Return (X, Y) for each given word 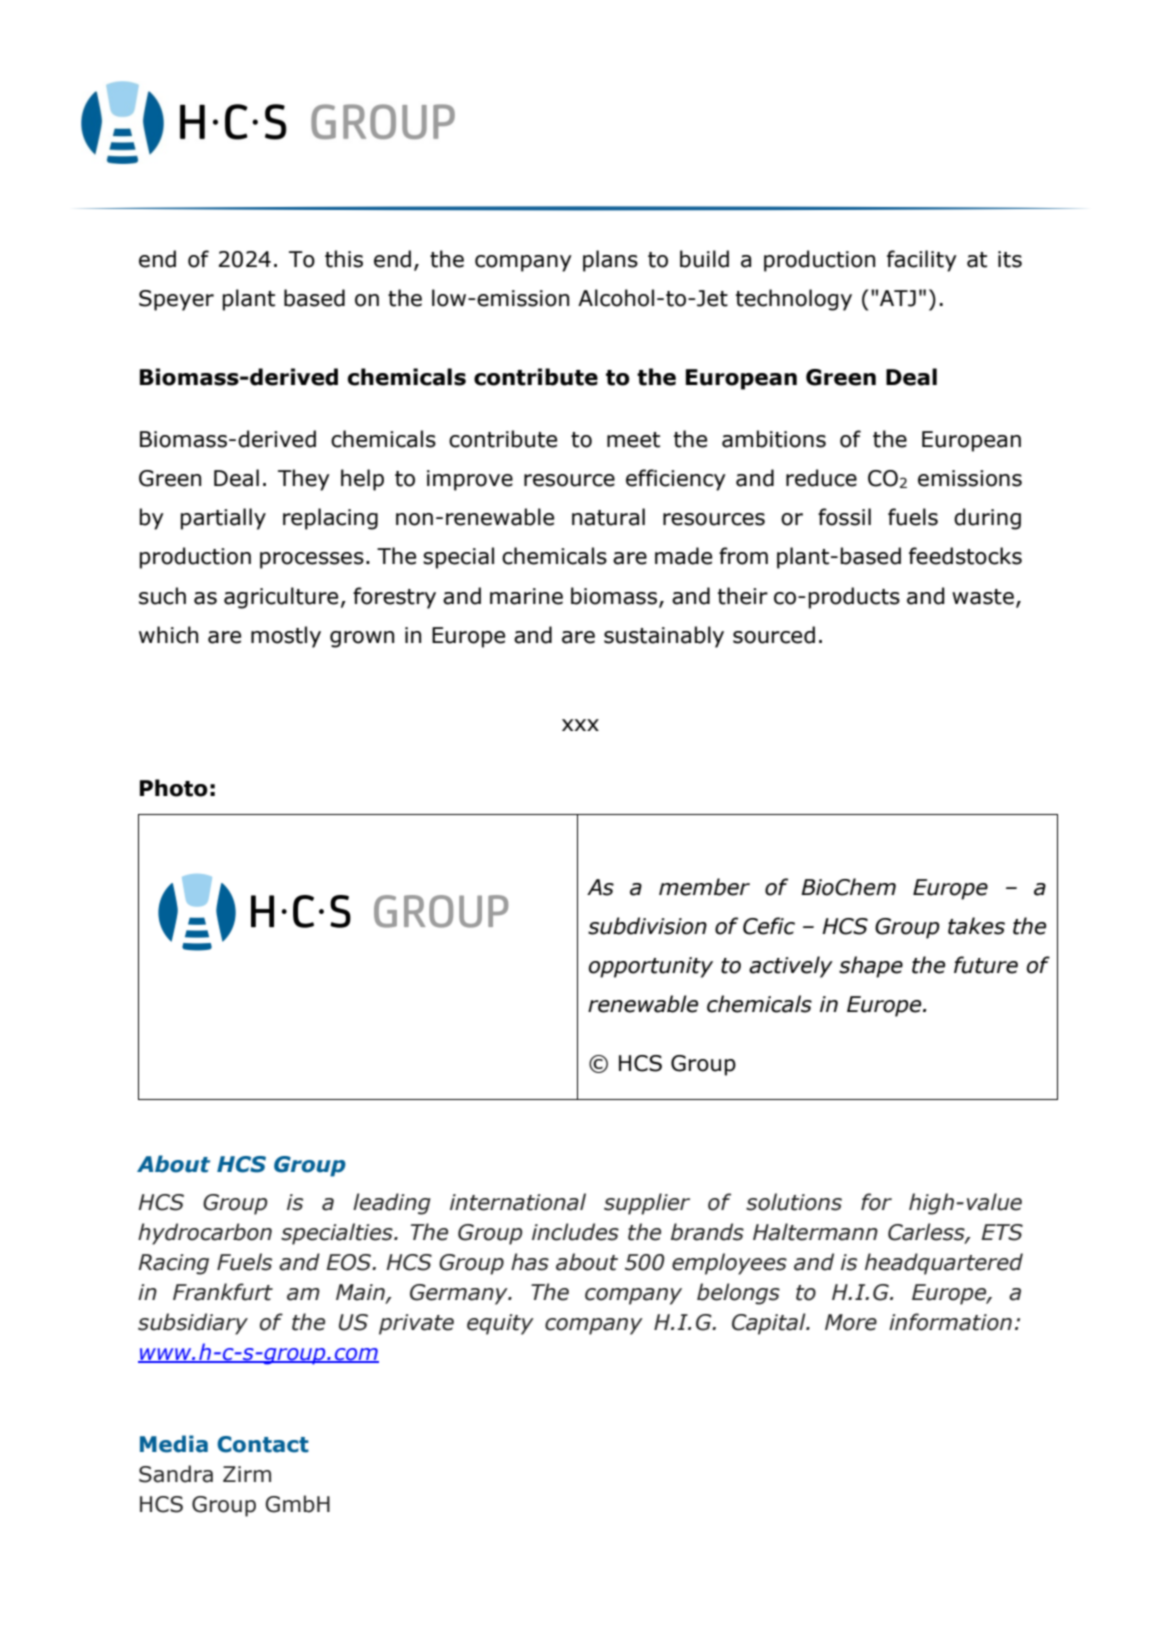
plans (610, 261)
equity (500, 1324)
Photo (174, 788)
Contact (263, 1444)
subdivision (647, 926)
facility (922, 261)
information (950, 1322)
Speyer (176, 300)
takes (976, 926)
